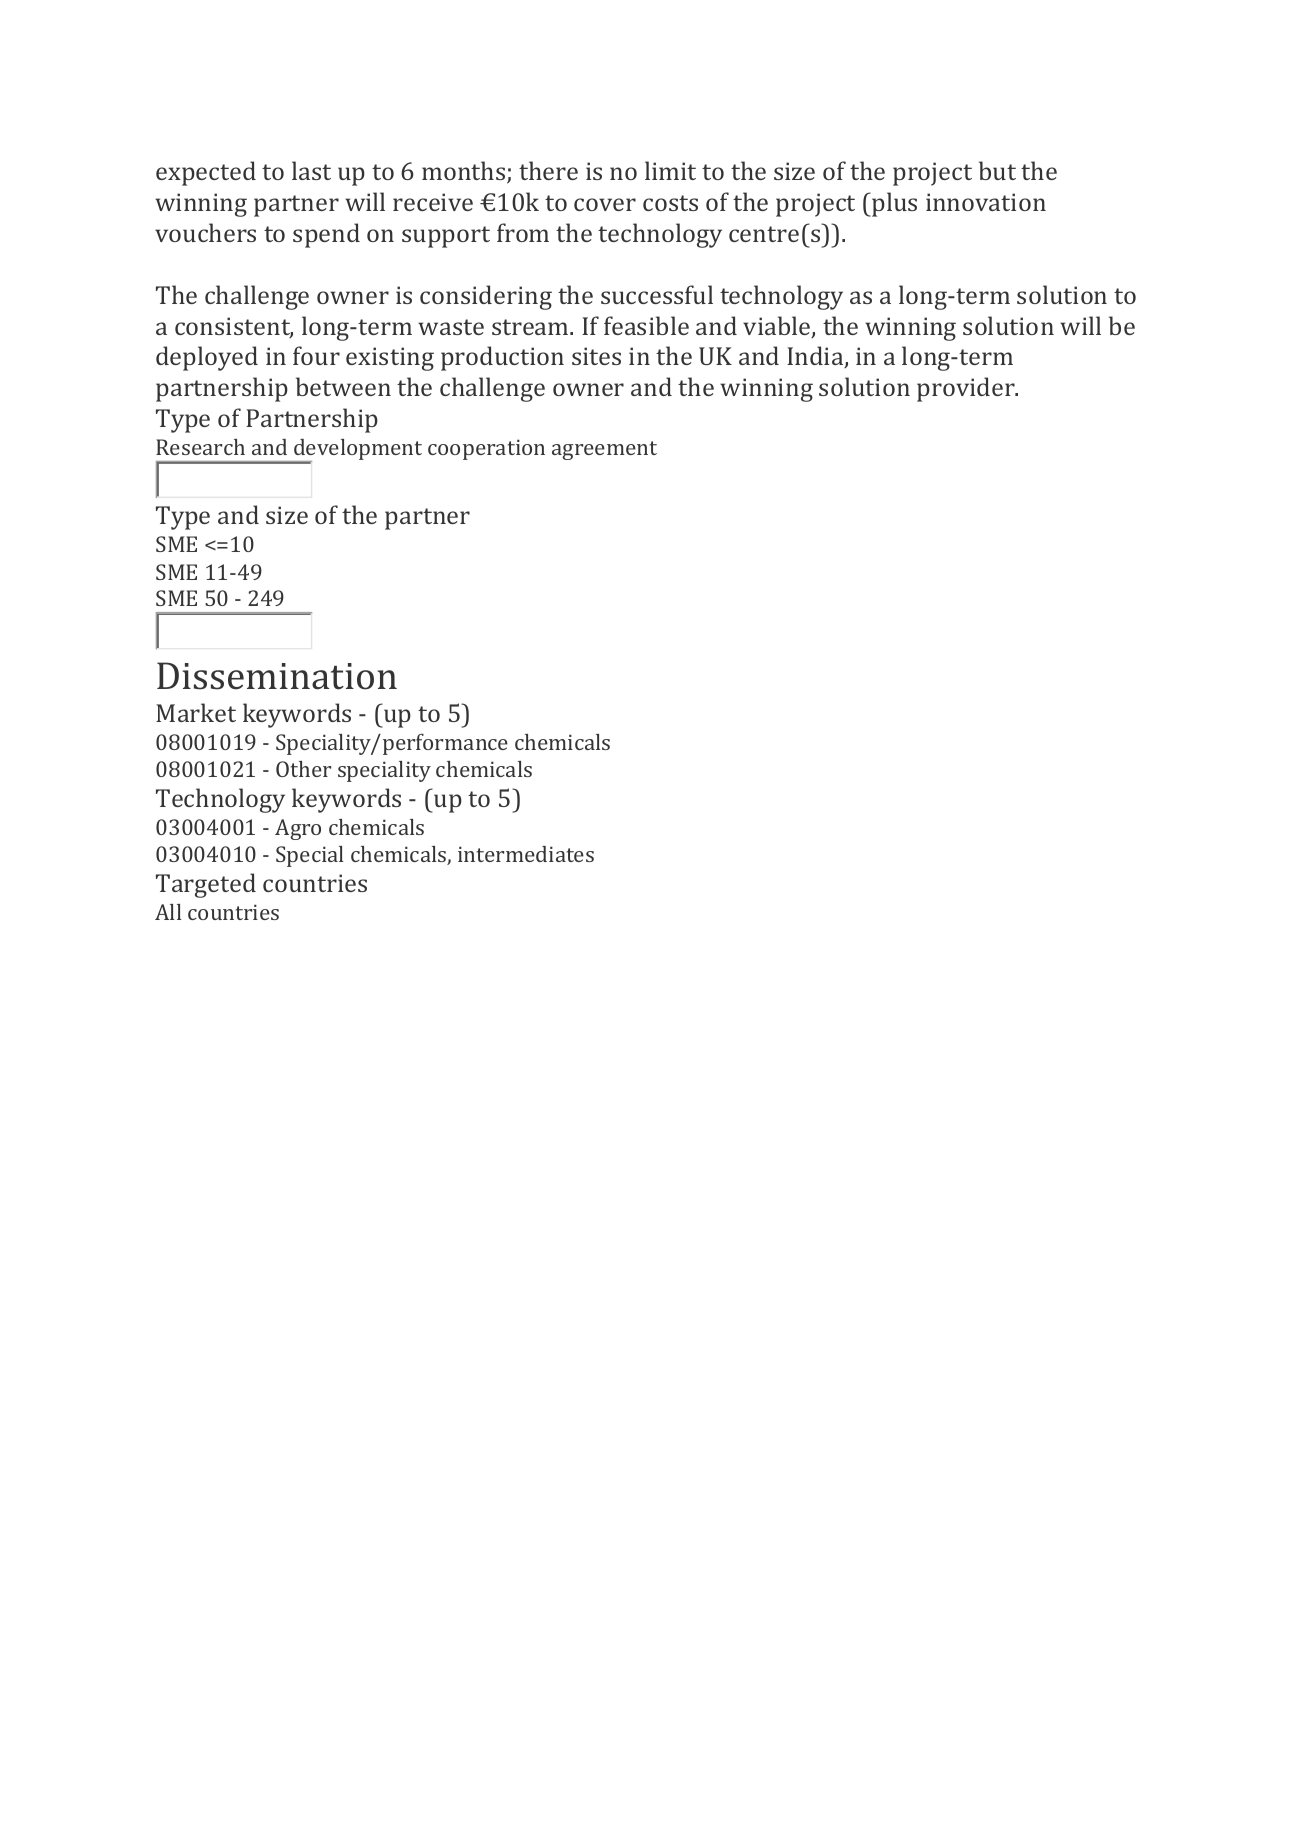 This screenshot has width=1307, height=1848. Describe the element at coordinates (277, 676) in the screenshot. I see `Dissemination` at that location.
